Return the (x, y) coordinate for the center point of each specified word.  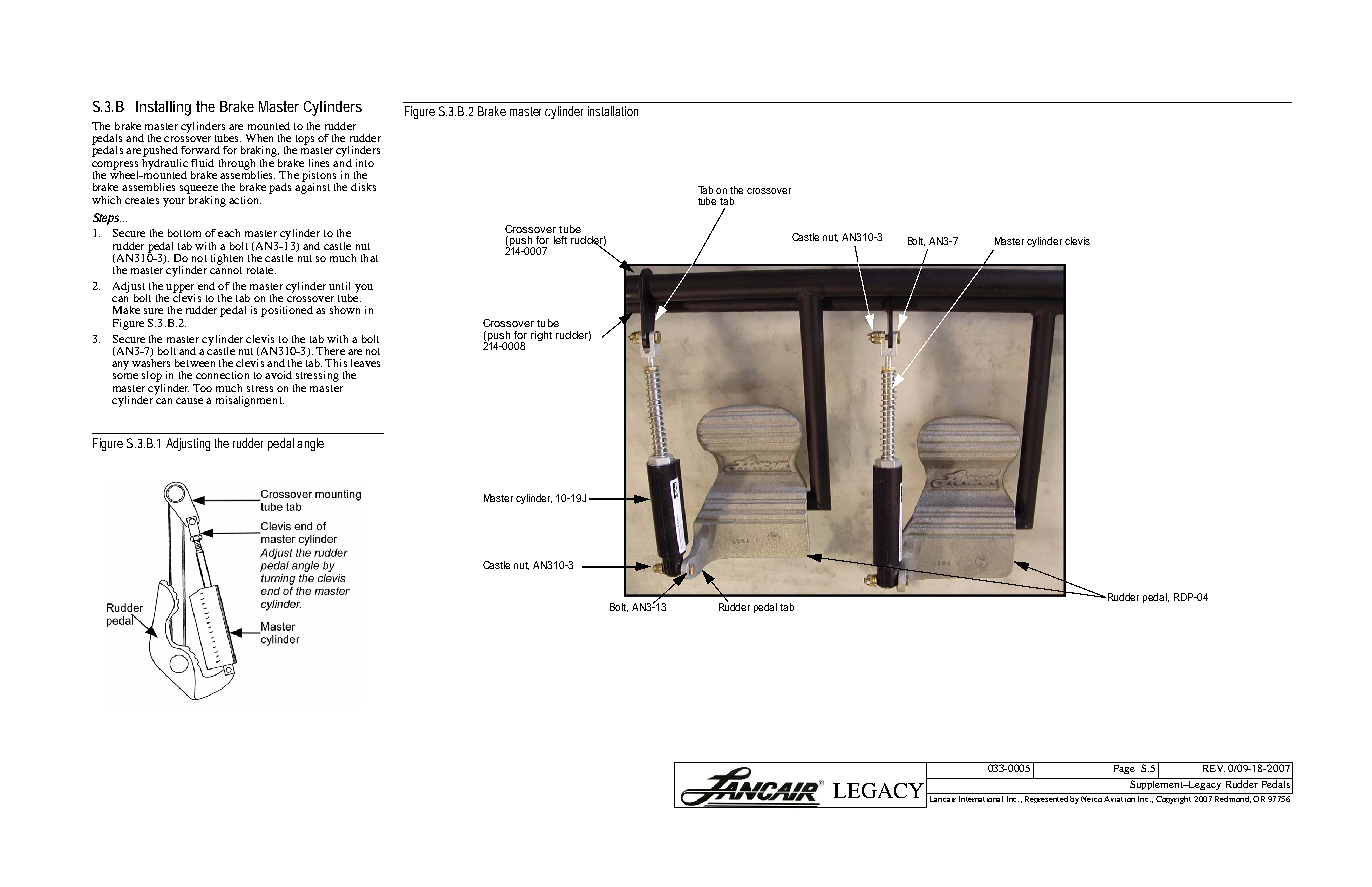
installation (613, 111)
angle (310, 444)
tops (305, 140)
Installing (163, 108)
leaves (365, 363)
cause (189, 401)
